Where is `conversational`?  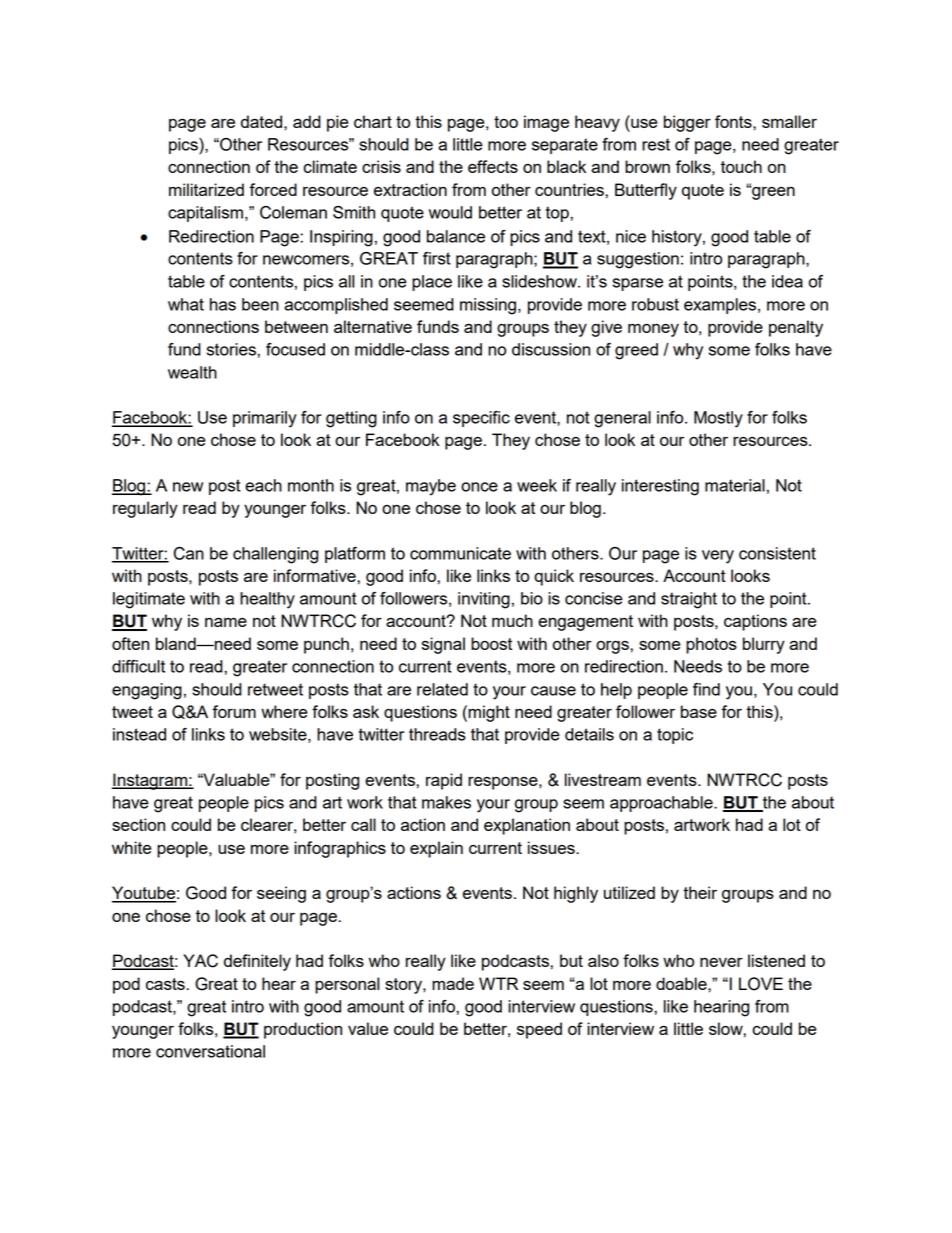 conversational is located at coordinates (210, 1051).
